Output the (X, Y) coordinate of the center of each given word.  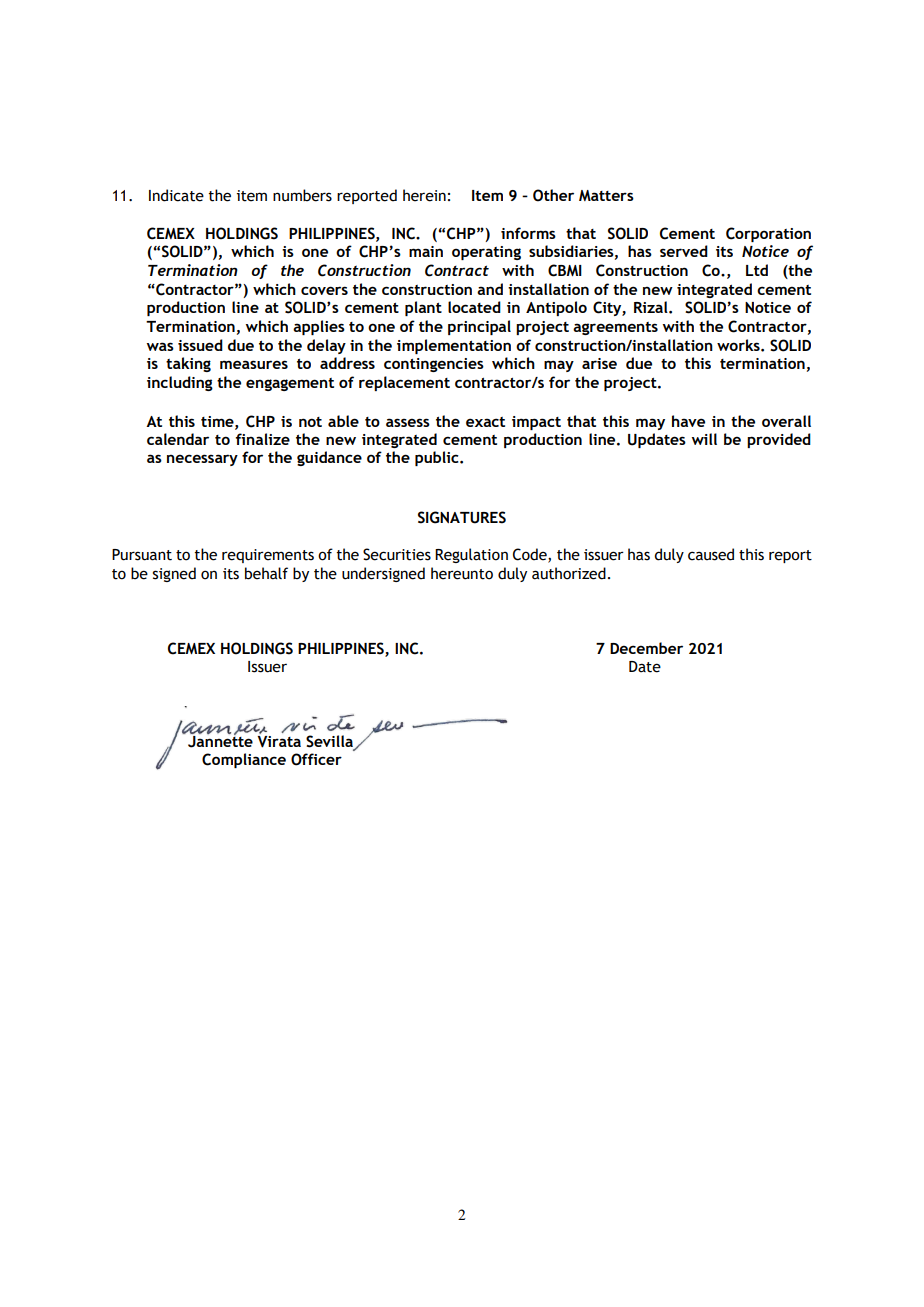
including (180, 383)
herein (424, 195)
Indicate (176, 195)
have (688, 421)
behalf (266, 573)
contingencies (434, 365)
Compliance (244, 760)
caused (711, 554)
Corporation (768, 234)
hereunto (462, 573)
